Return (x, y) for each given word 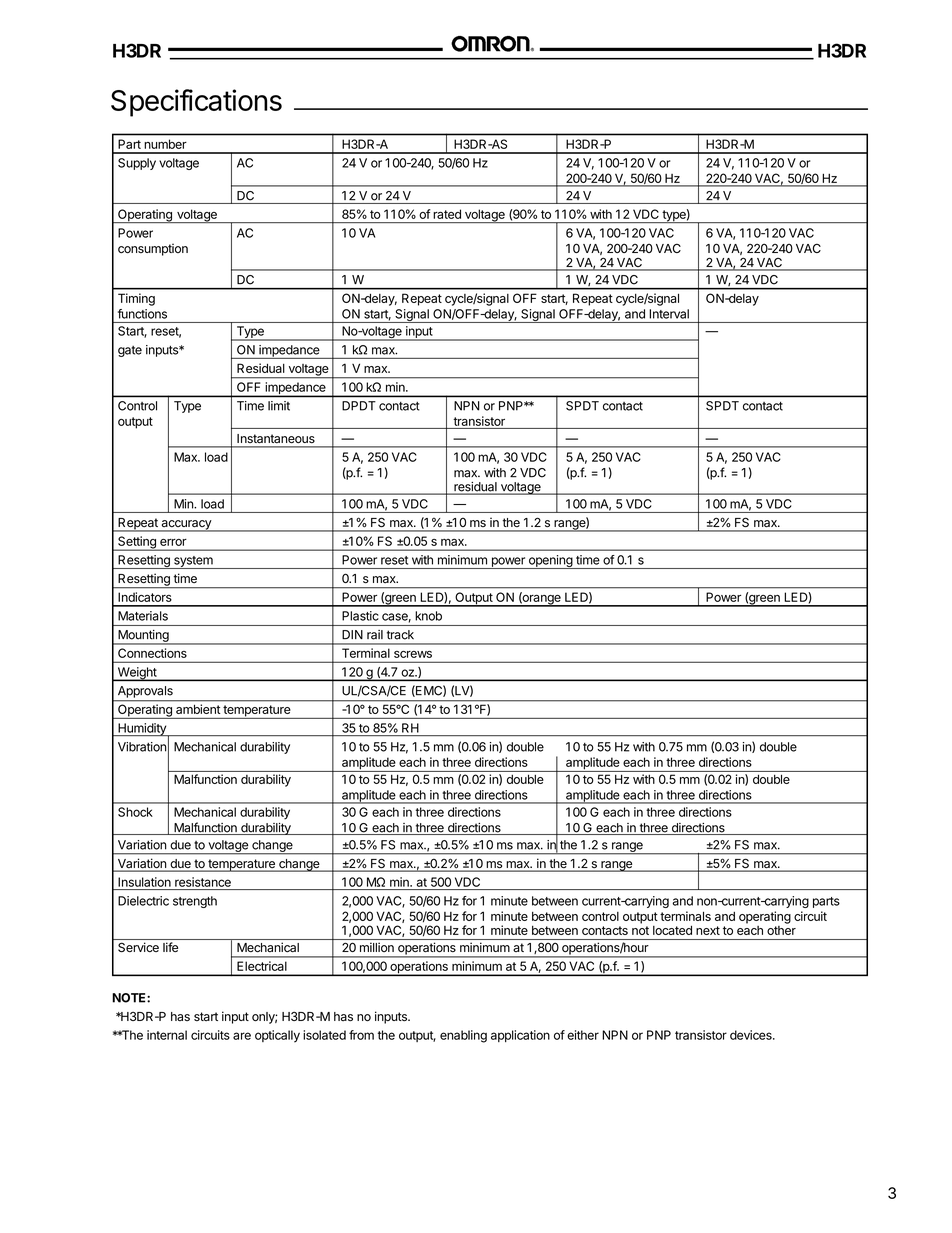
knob (428, 616)
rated (447, 214)
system (193, 562)
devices (752, 1035)
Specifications (196, 103)
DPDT (359, 406)
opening (550, 562)
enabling (463, 1036)
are (242, 1036)
